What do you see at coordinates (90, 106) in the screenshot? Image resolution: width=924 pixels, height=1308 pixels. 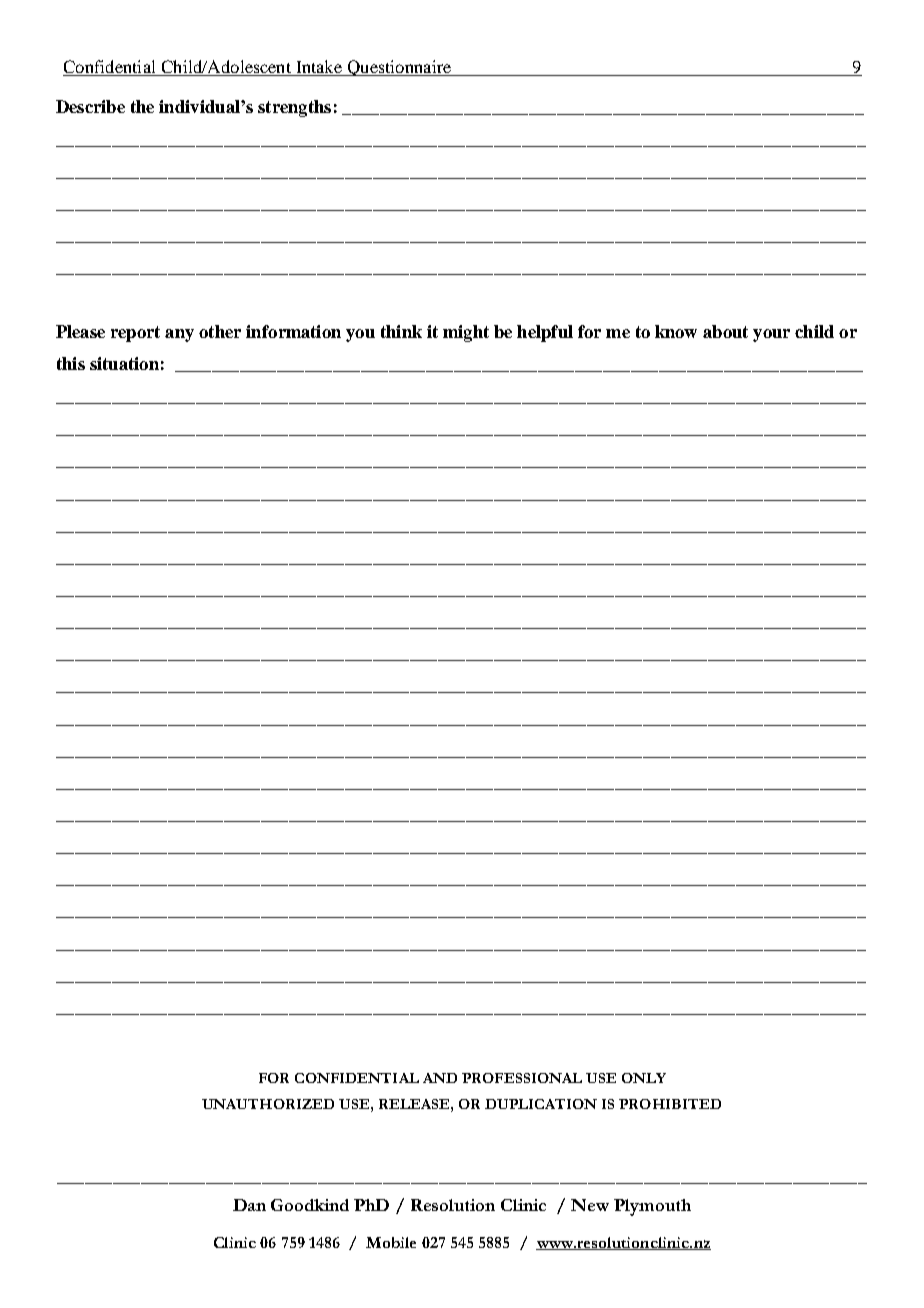 I see `Describe` at bounding box center [90, 106].
